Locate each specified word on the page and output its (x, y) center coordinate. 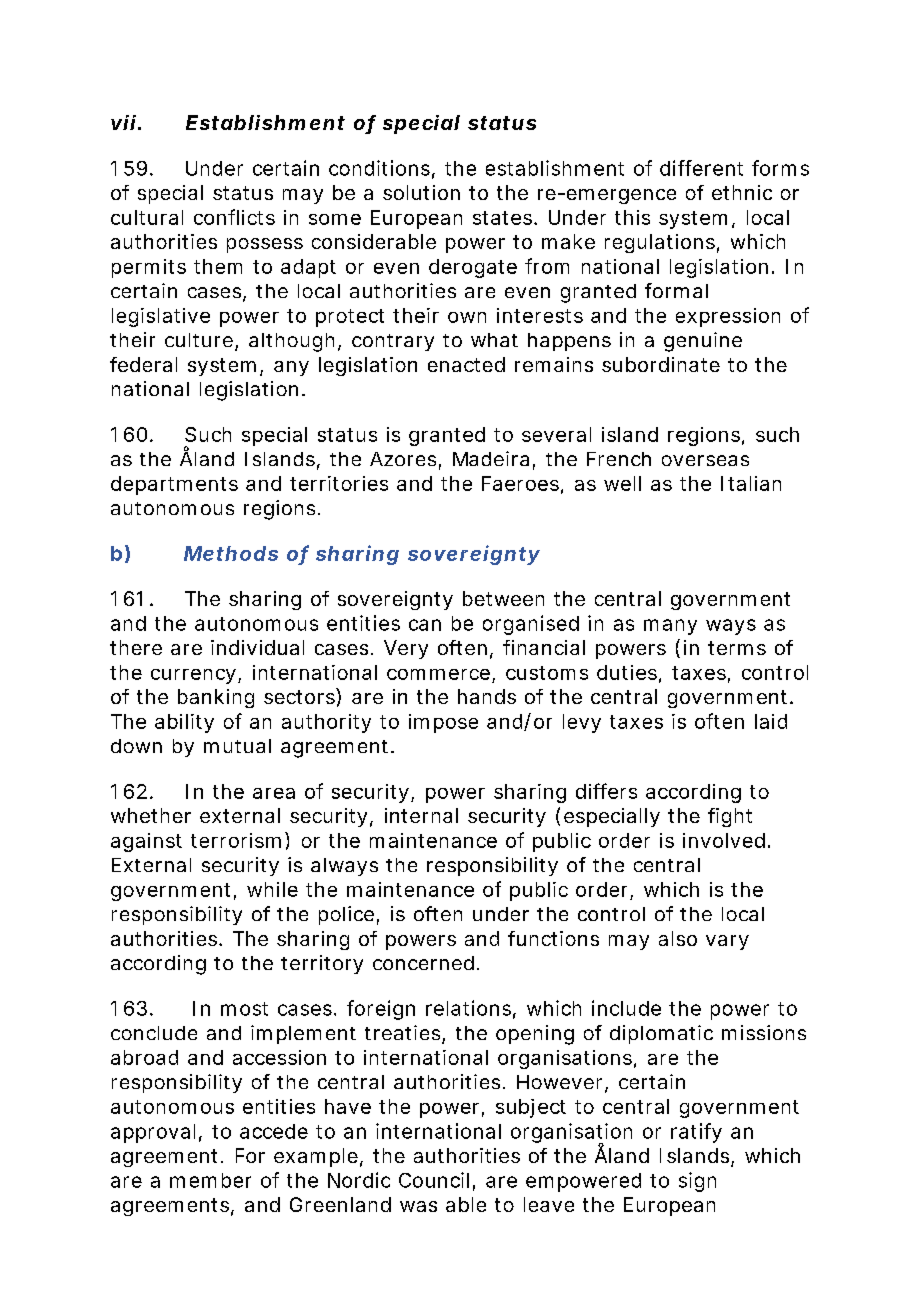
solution (421, 192)
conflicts (234, 217)
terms (737, 648)
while (272, 889)
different (701, 168)
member (210, 1180)
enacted (466, 364)
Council (434, 1180)
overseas (705, 460)
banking (216, 698)
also (678, 938)
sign (697, 1182)
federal (143, 364)
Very (406, 649)
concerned (423, 963)
